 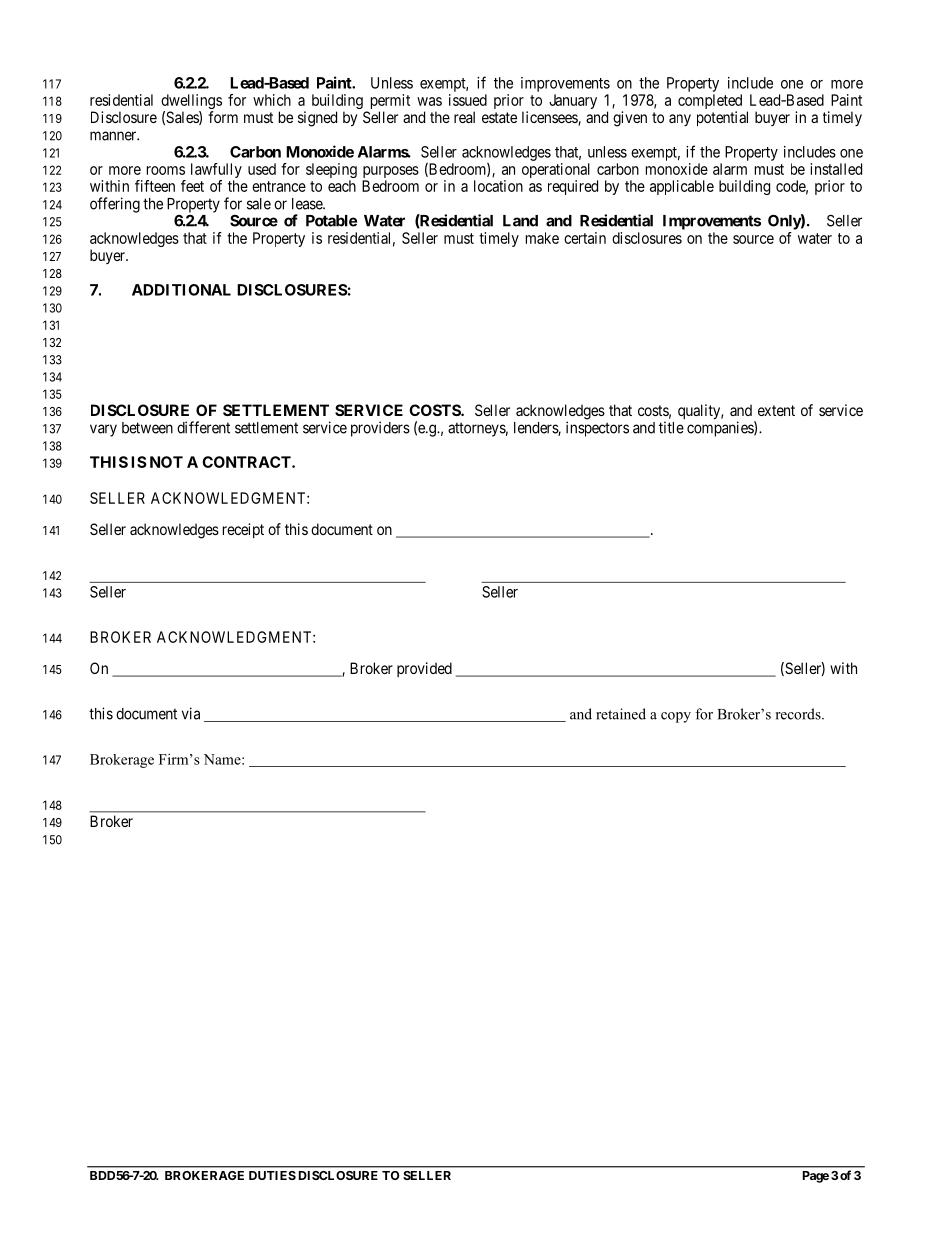 What do you see at coordinates (816, 1177) in the screenshot?
I see `Page` at bounding box center [816, 1177].
